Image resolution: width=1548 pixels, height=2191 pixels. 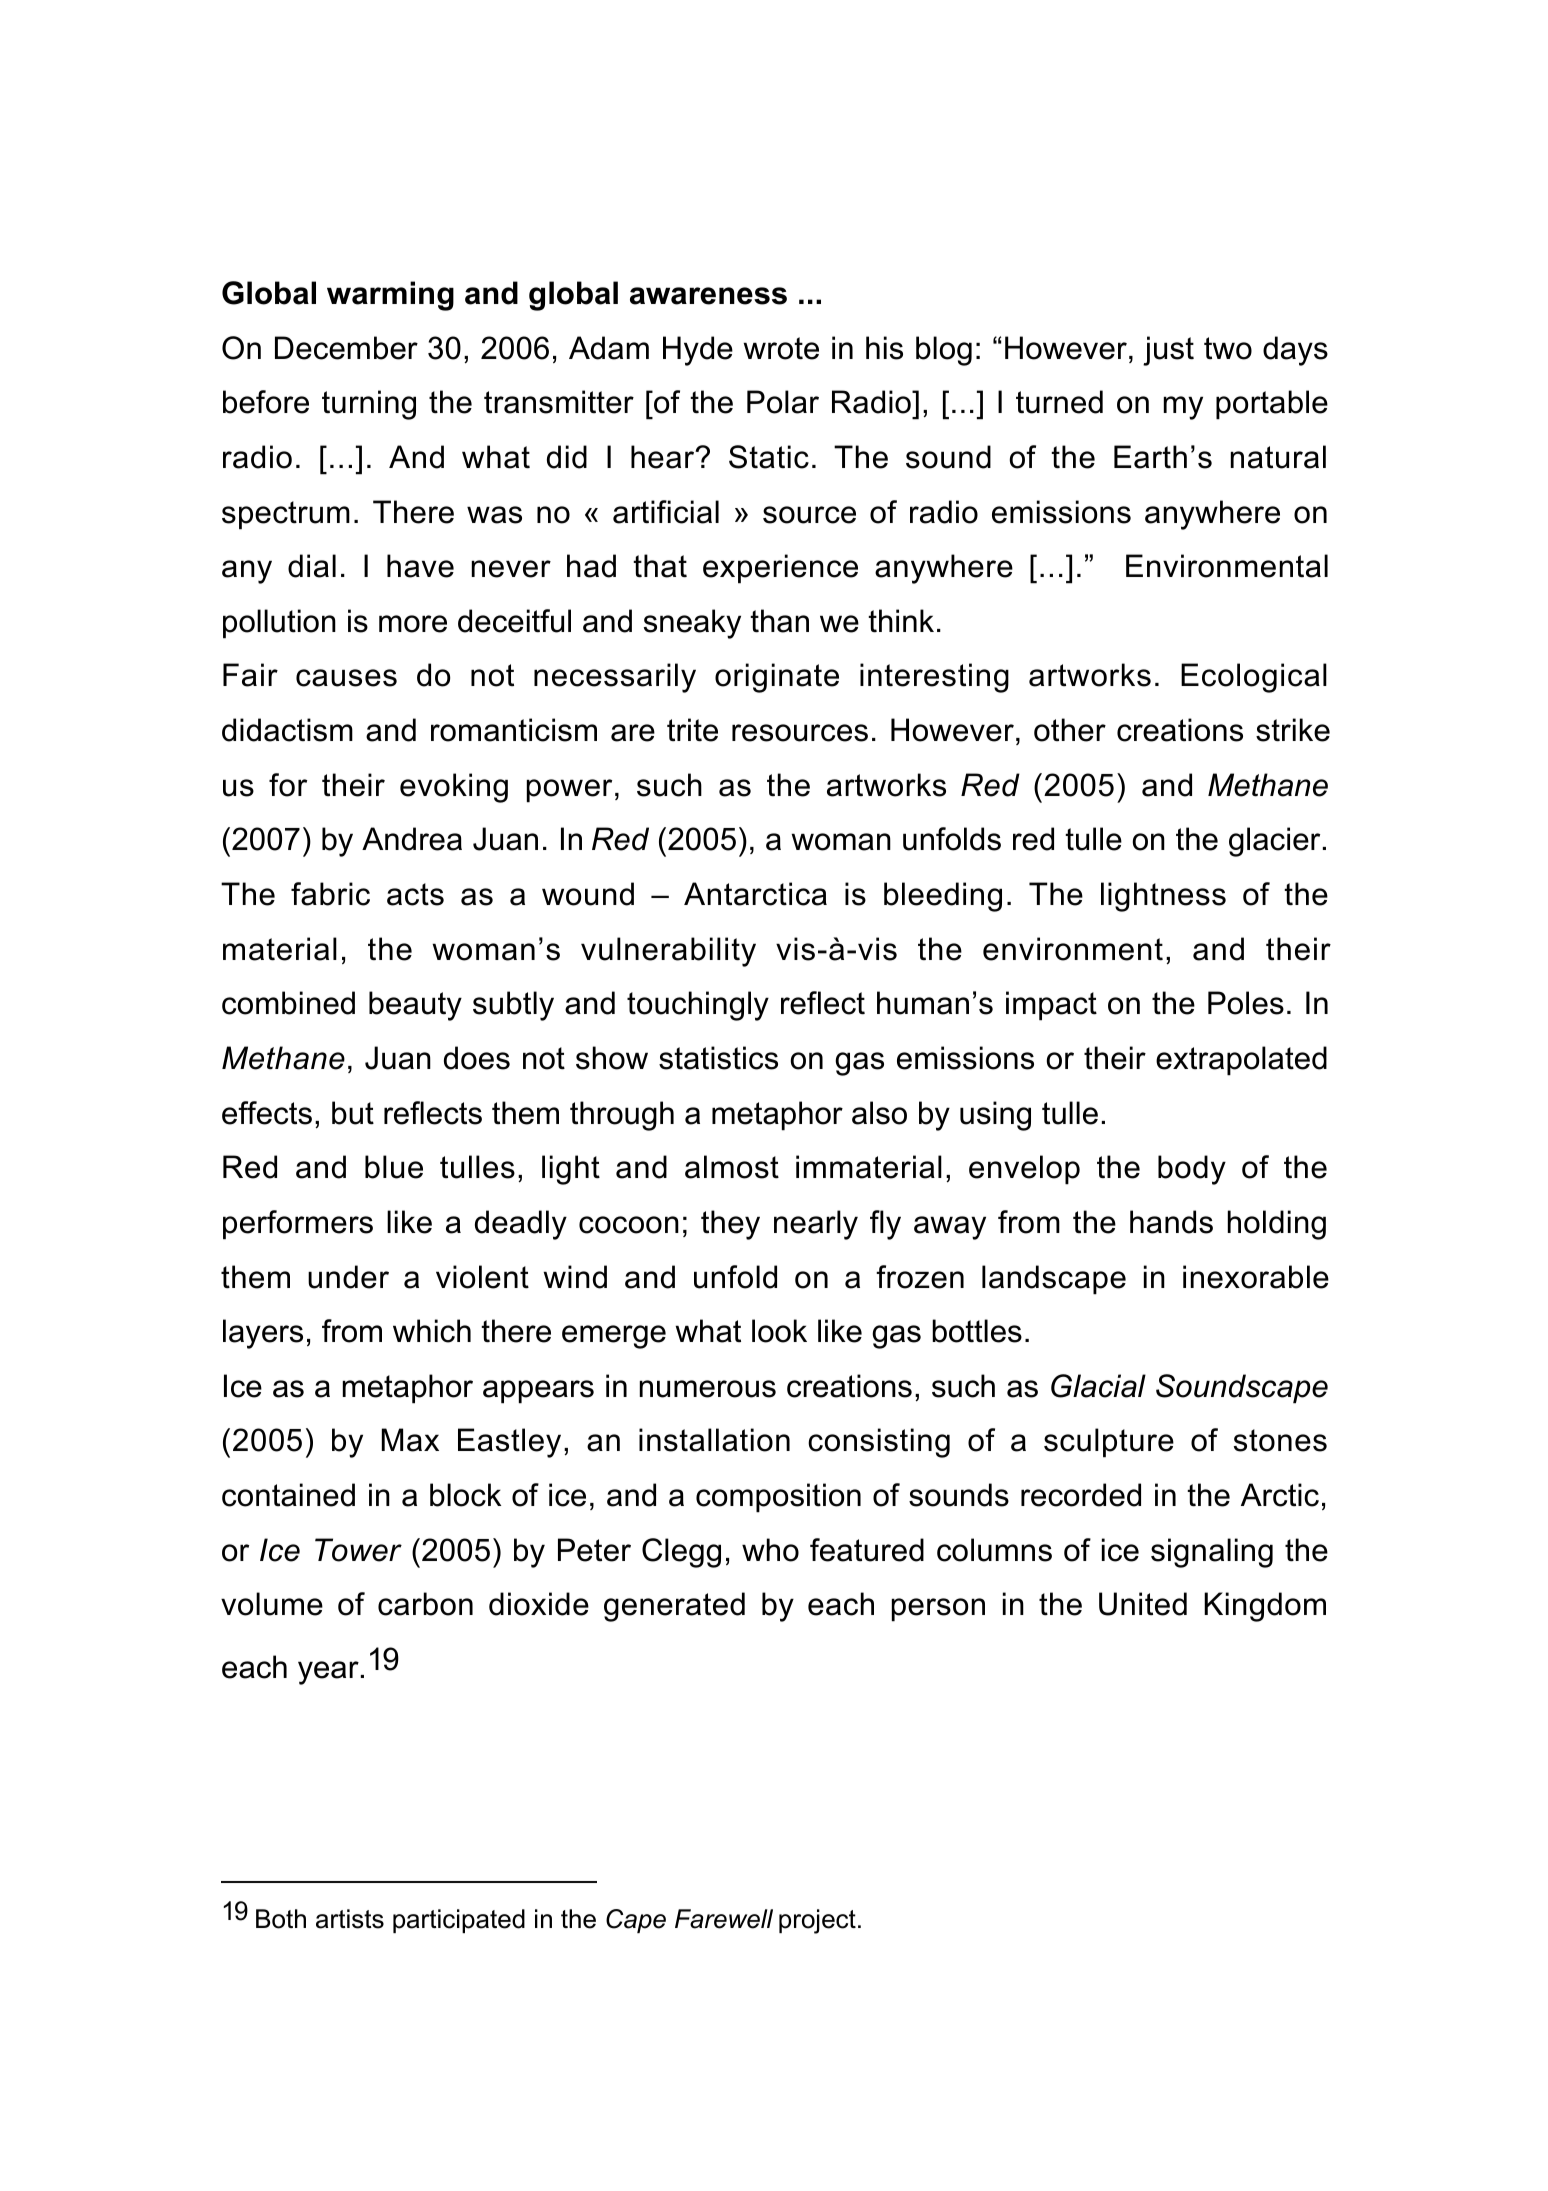 What do you see at coordinates (348, 1277) in the page?
I see `under` at bounding box center [348, 1277].
